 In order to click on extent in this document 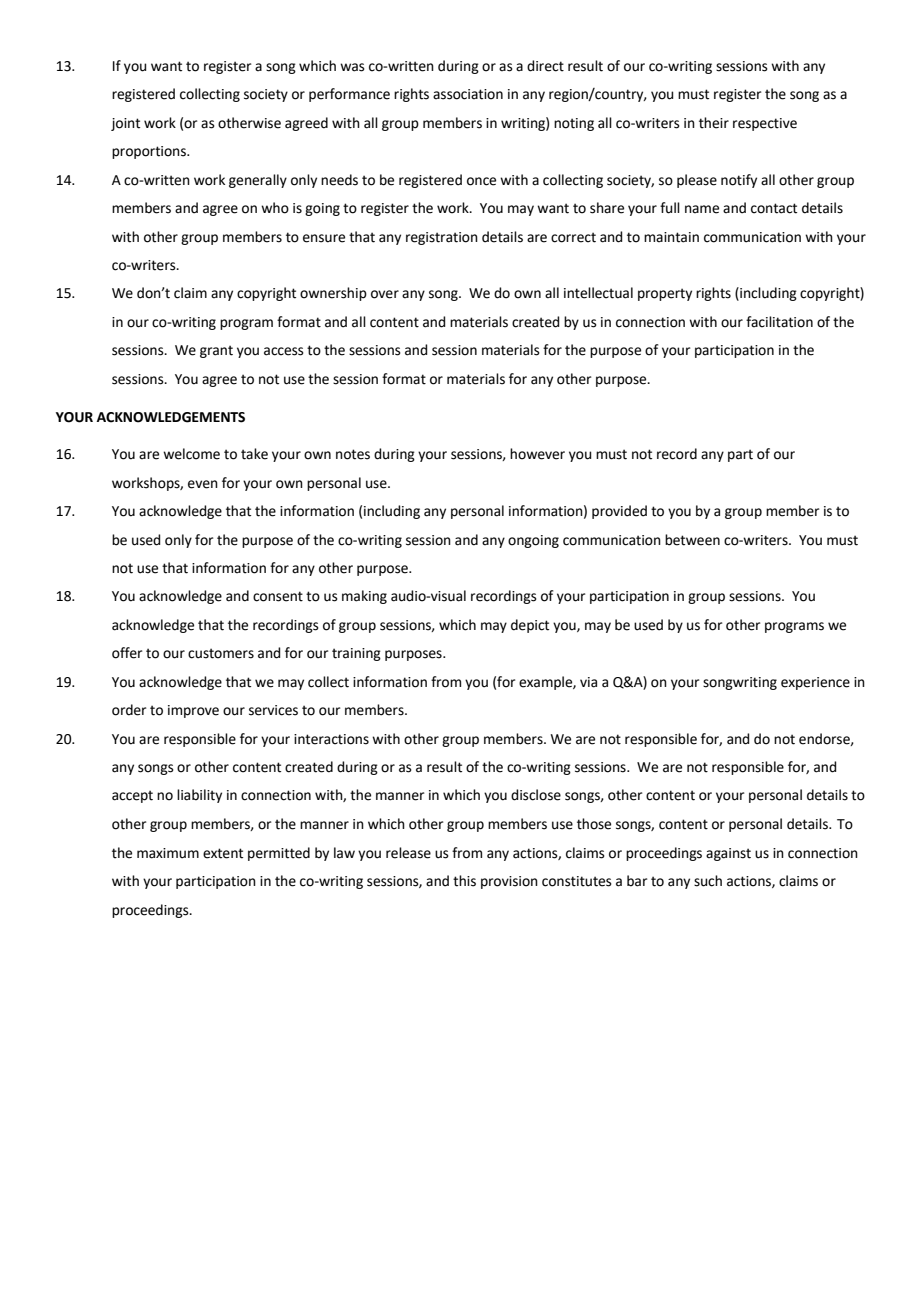, I will do `click(223, 853)`.
